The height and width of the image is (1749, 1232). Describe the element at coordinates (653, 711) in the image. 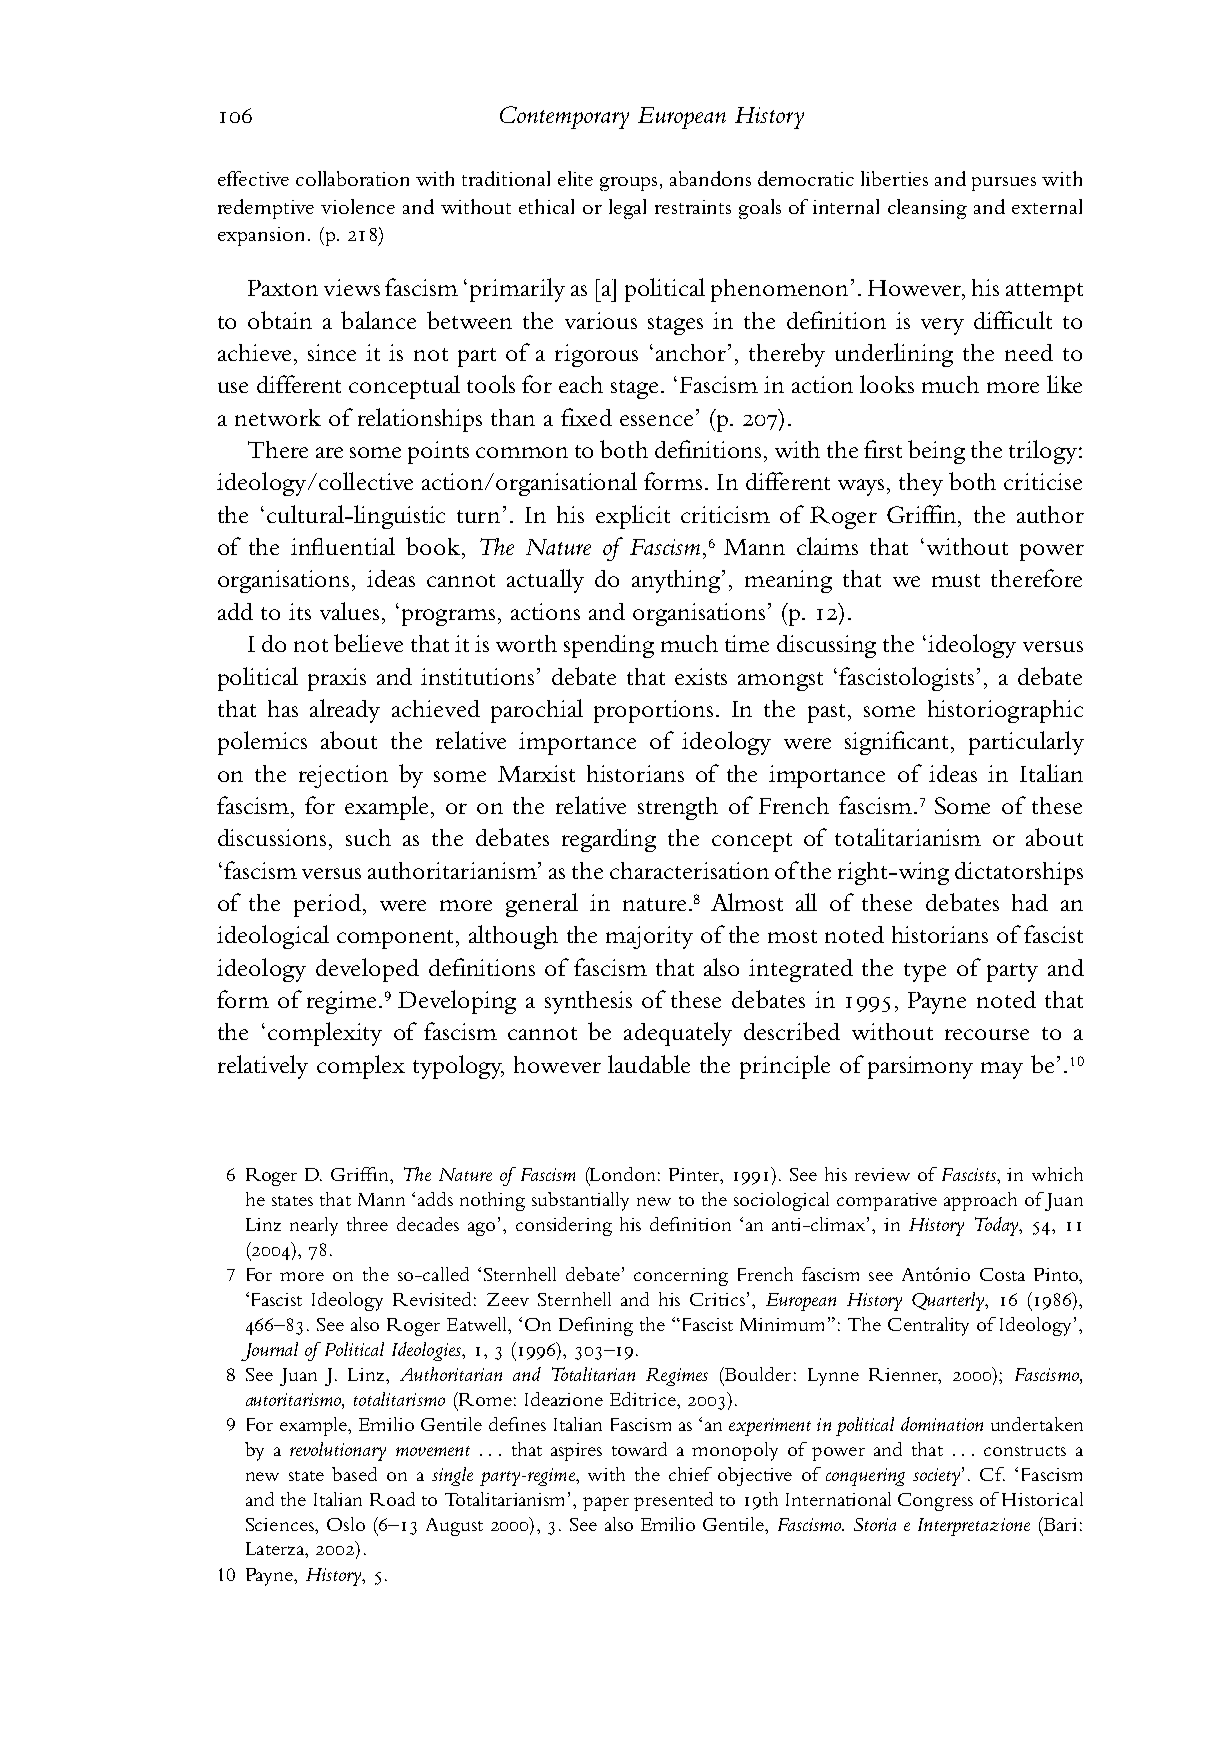

I see `proportions` at that location.
